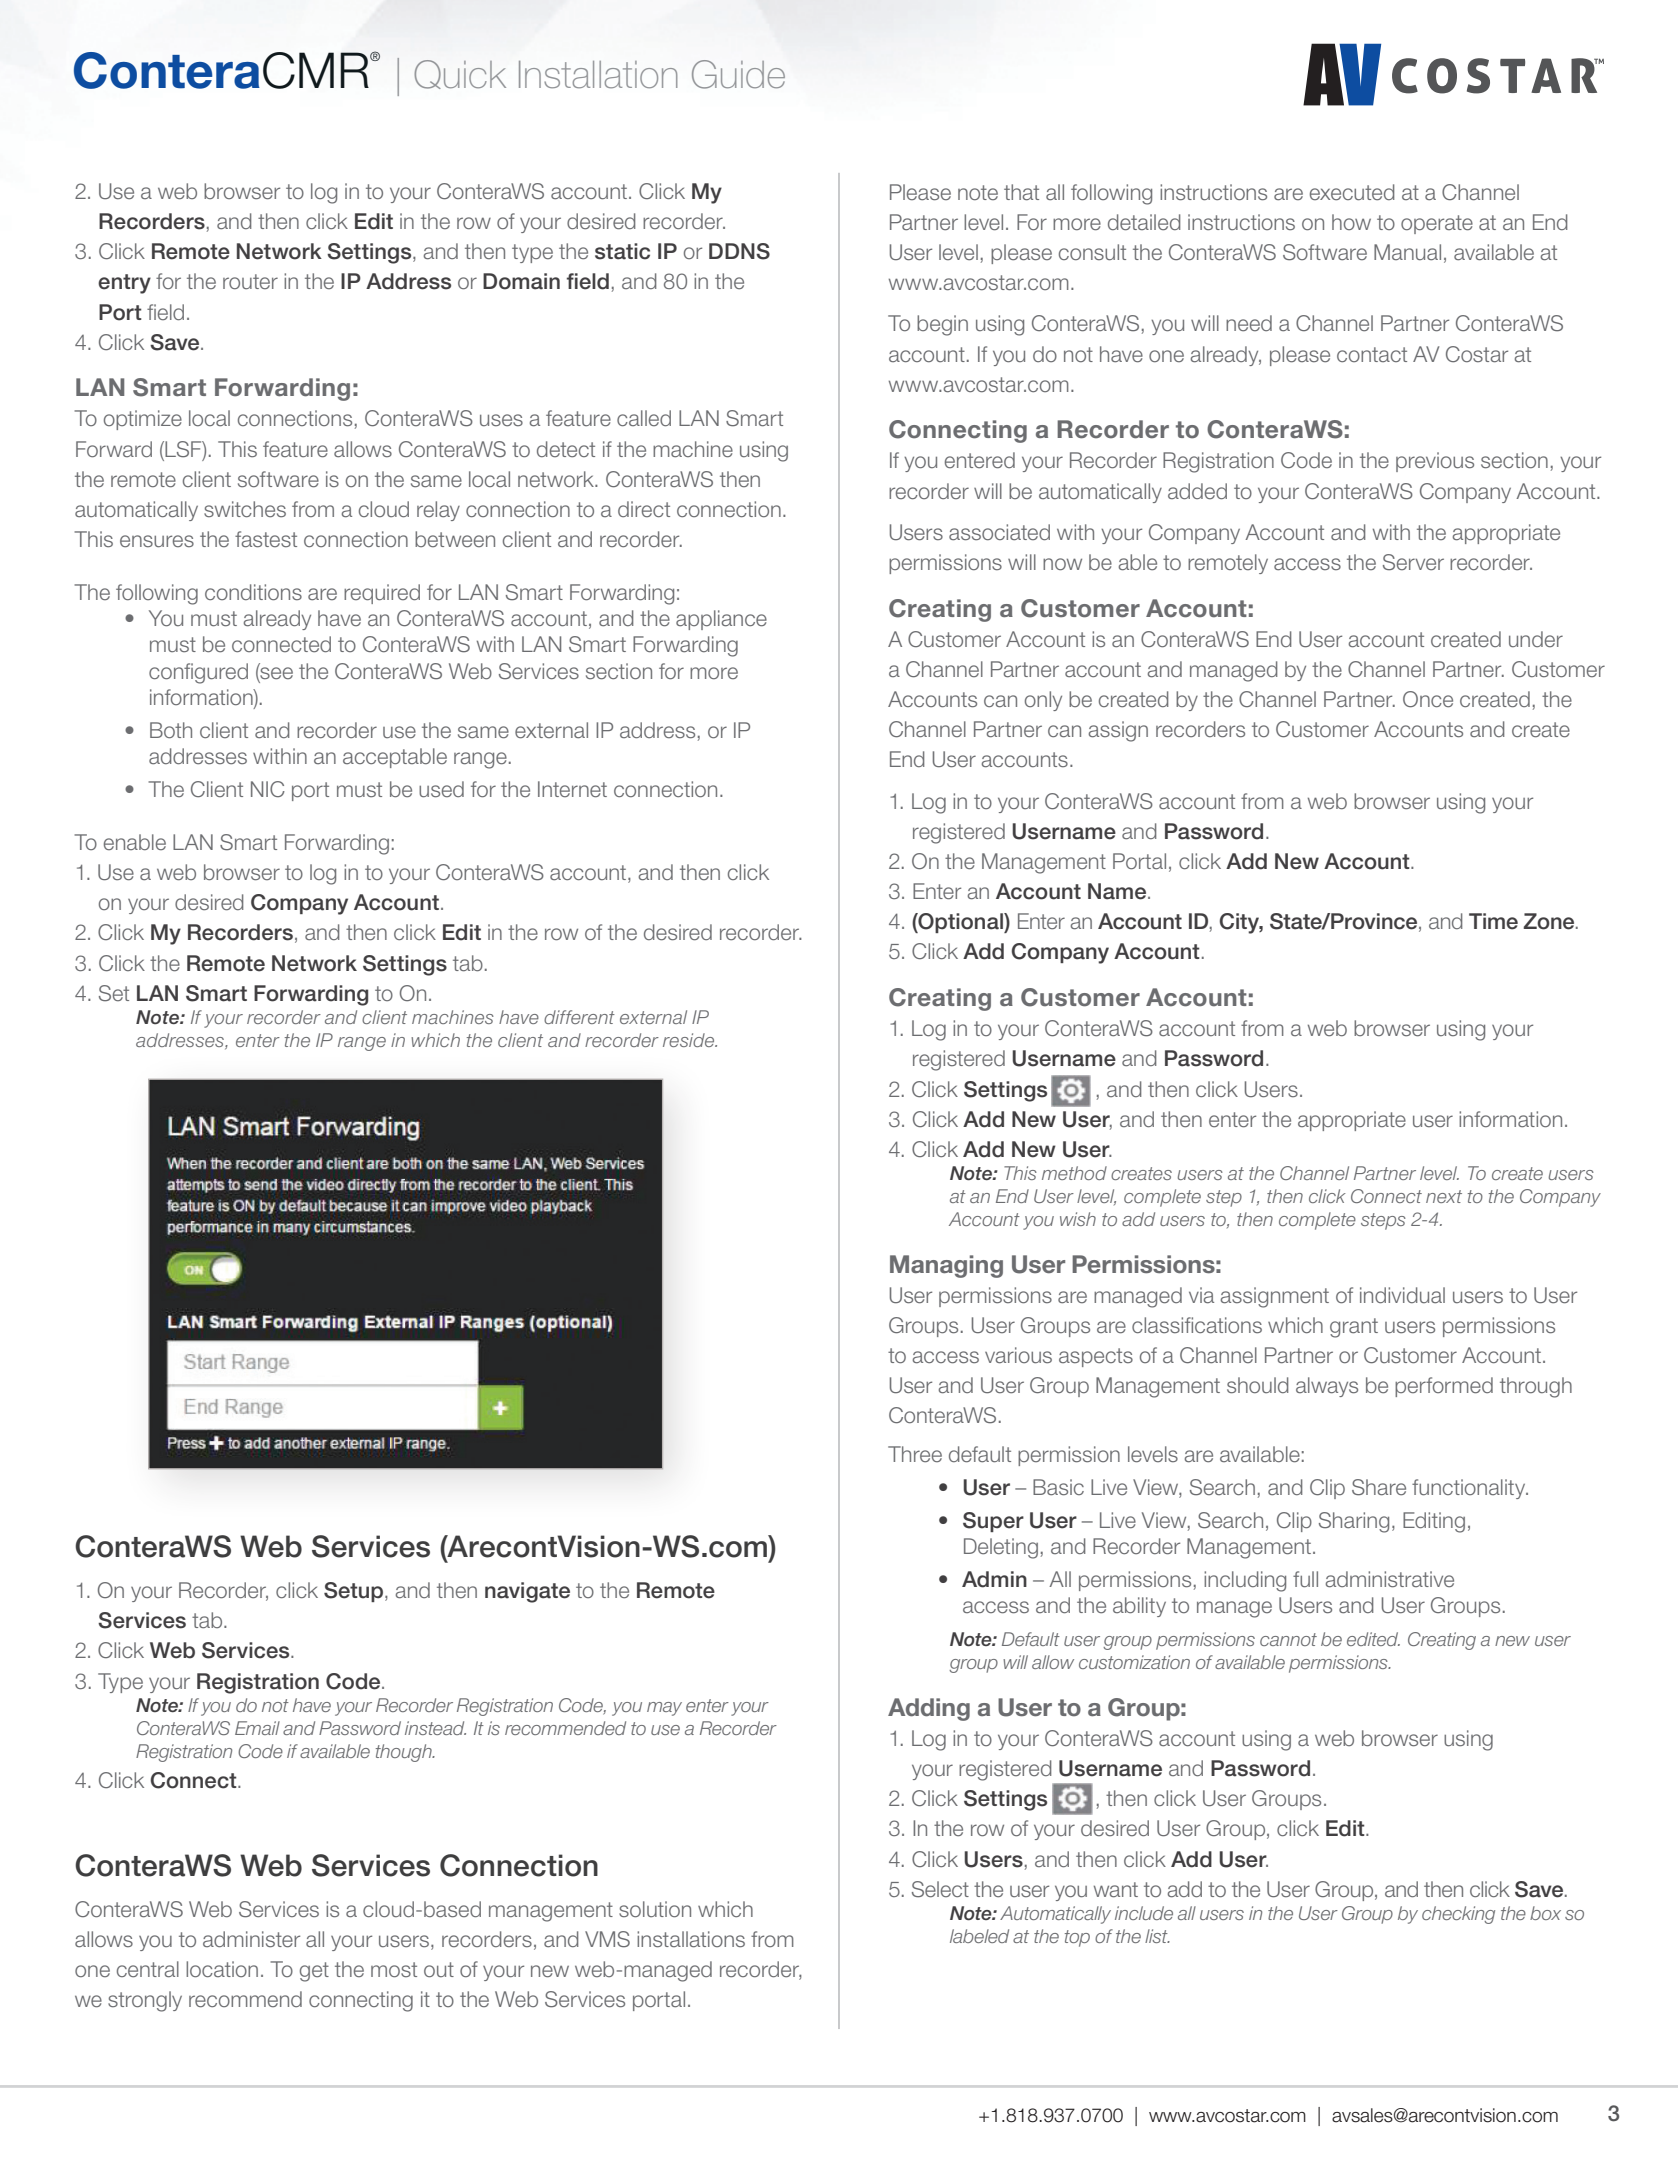 This image has width=1678, height=2172. Describe the element at coordinates (1493, 921) in the image. I see `Time` at that location.
